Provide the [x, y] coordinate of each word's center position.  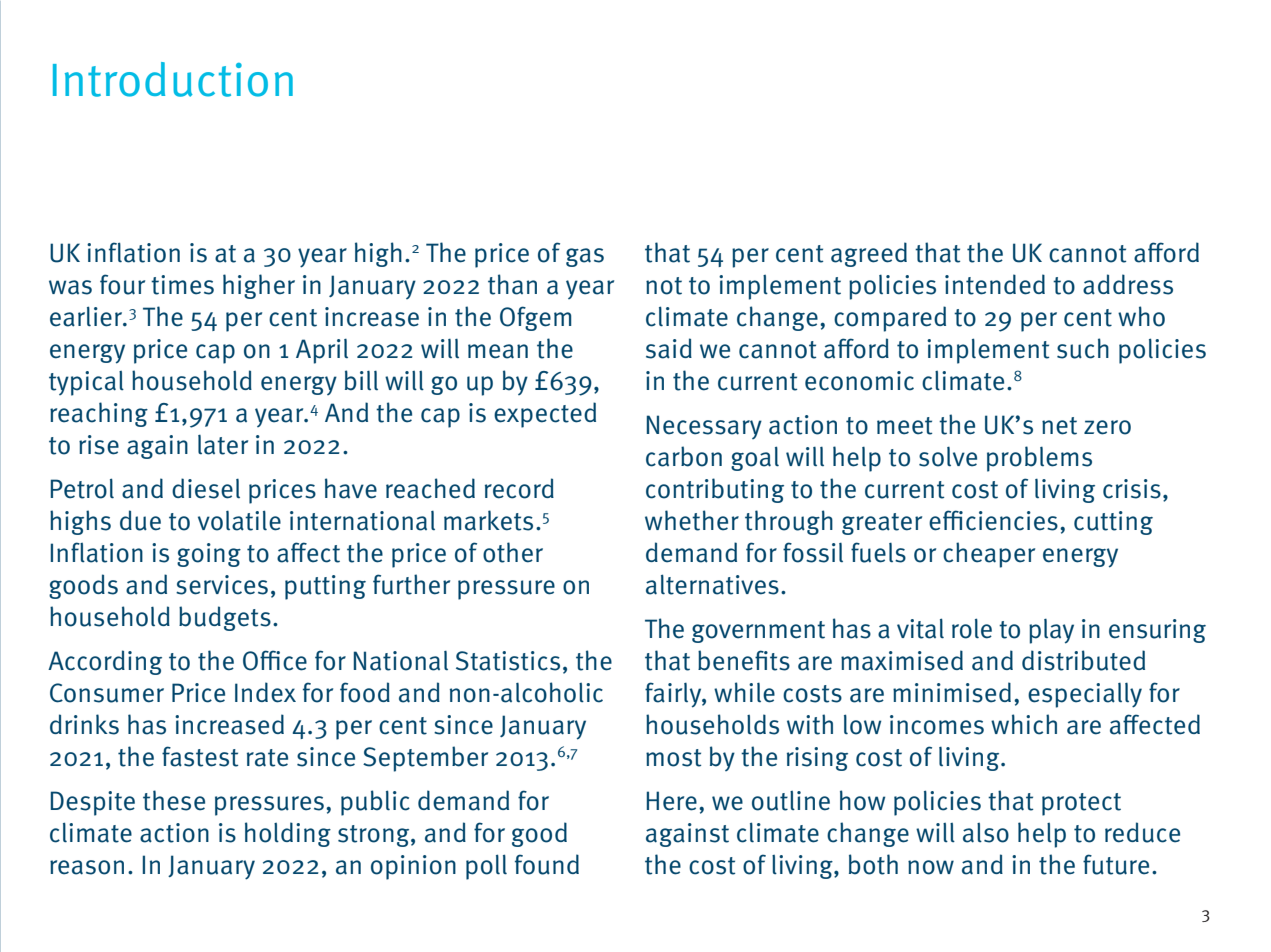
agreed [869, 254]
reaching [99, 414]
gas [585, 257]
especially [1085, 695]
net [1059, 426]
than [512, 284]
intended [995, 284]
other [513, 552]
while [744, 692]
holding [288, 834]
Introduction [173, 79]
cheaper [989, 555]
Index [265, 692]
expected [545, 415]
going [209, 555]
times [182, 285]
